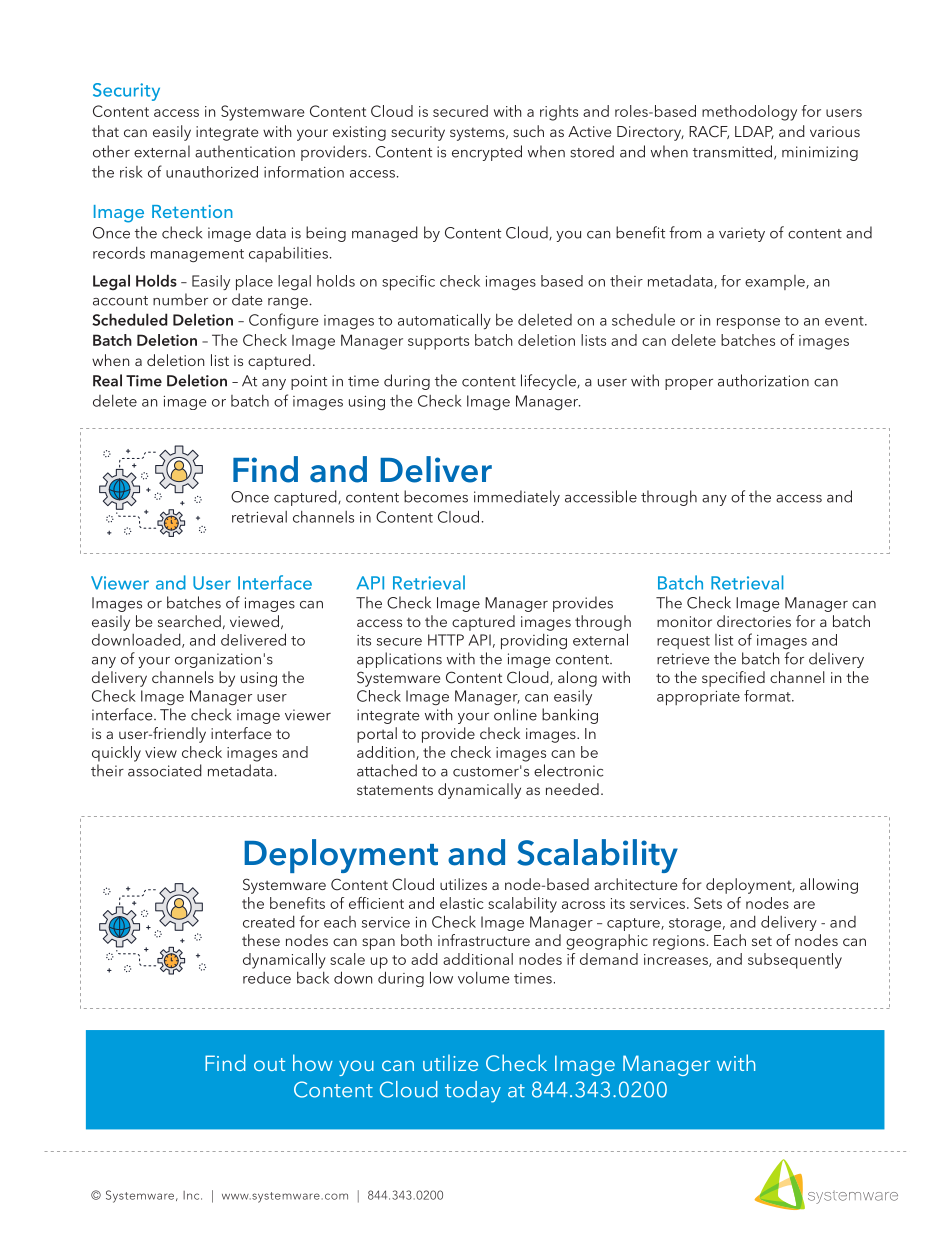  I want to click on encrypted, so click(487, 153).
